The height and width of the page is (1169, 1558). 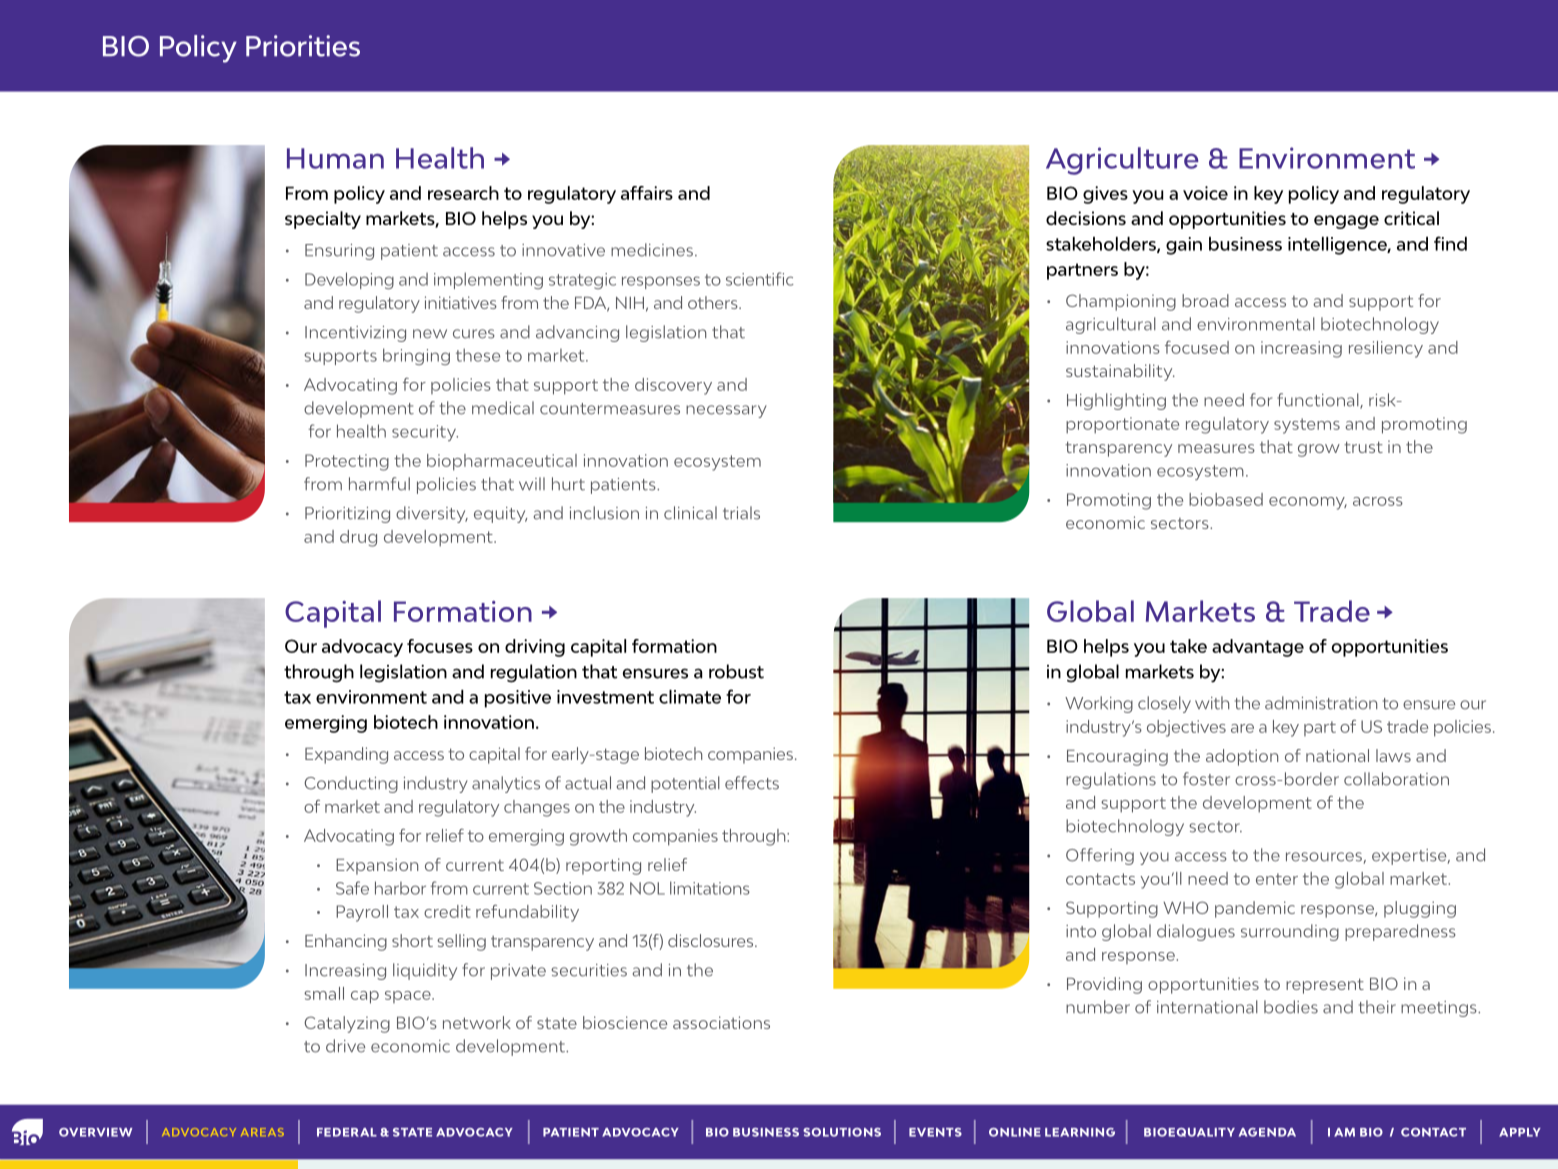 I want to click on AREAS, so click(x=262, y=1132).
